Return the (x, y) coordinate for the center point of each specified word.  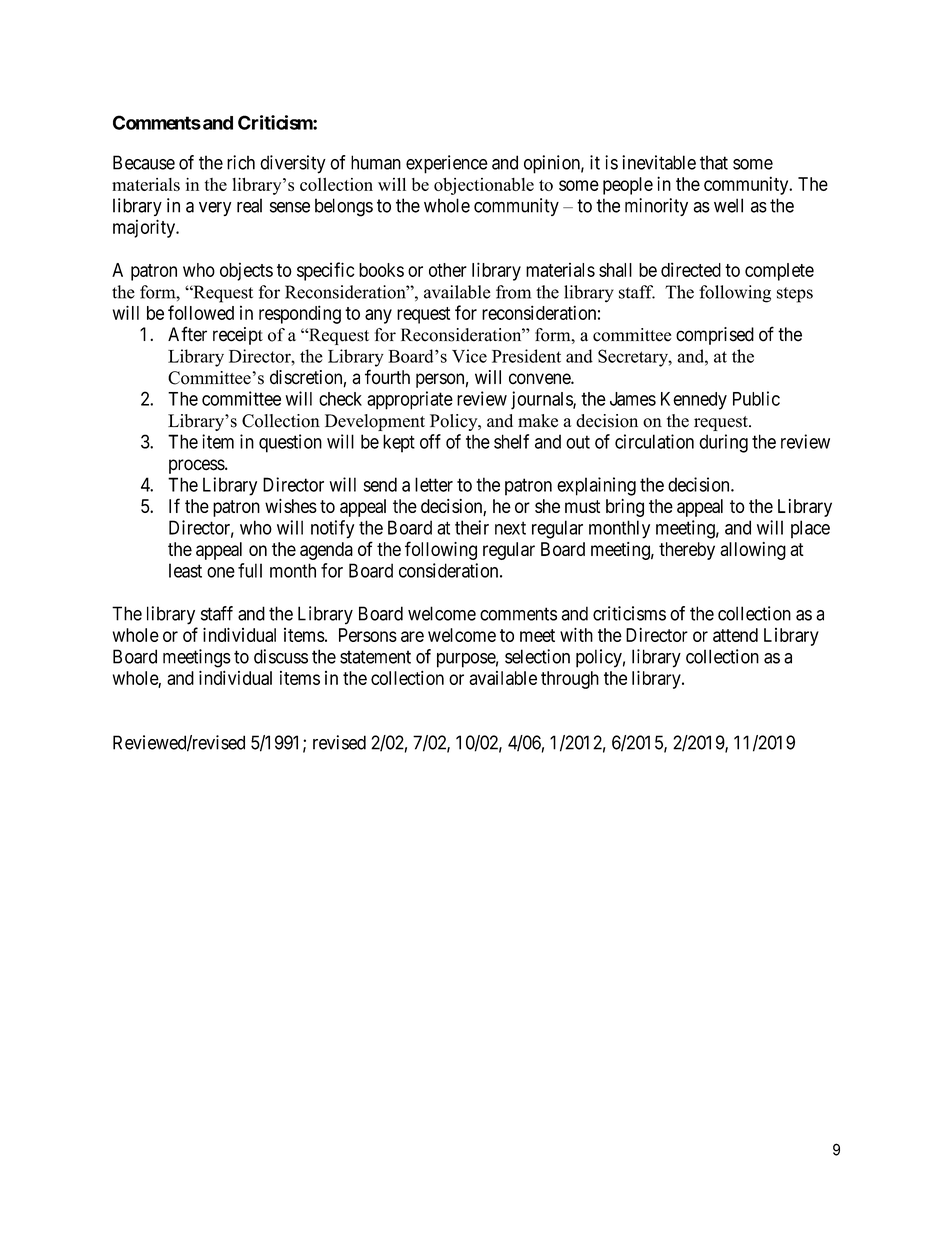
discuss (281, 656)
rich (241, 162)
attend (735, 635)
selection (537, 656)
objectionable (484, 186)
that (714, 162)
